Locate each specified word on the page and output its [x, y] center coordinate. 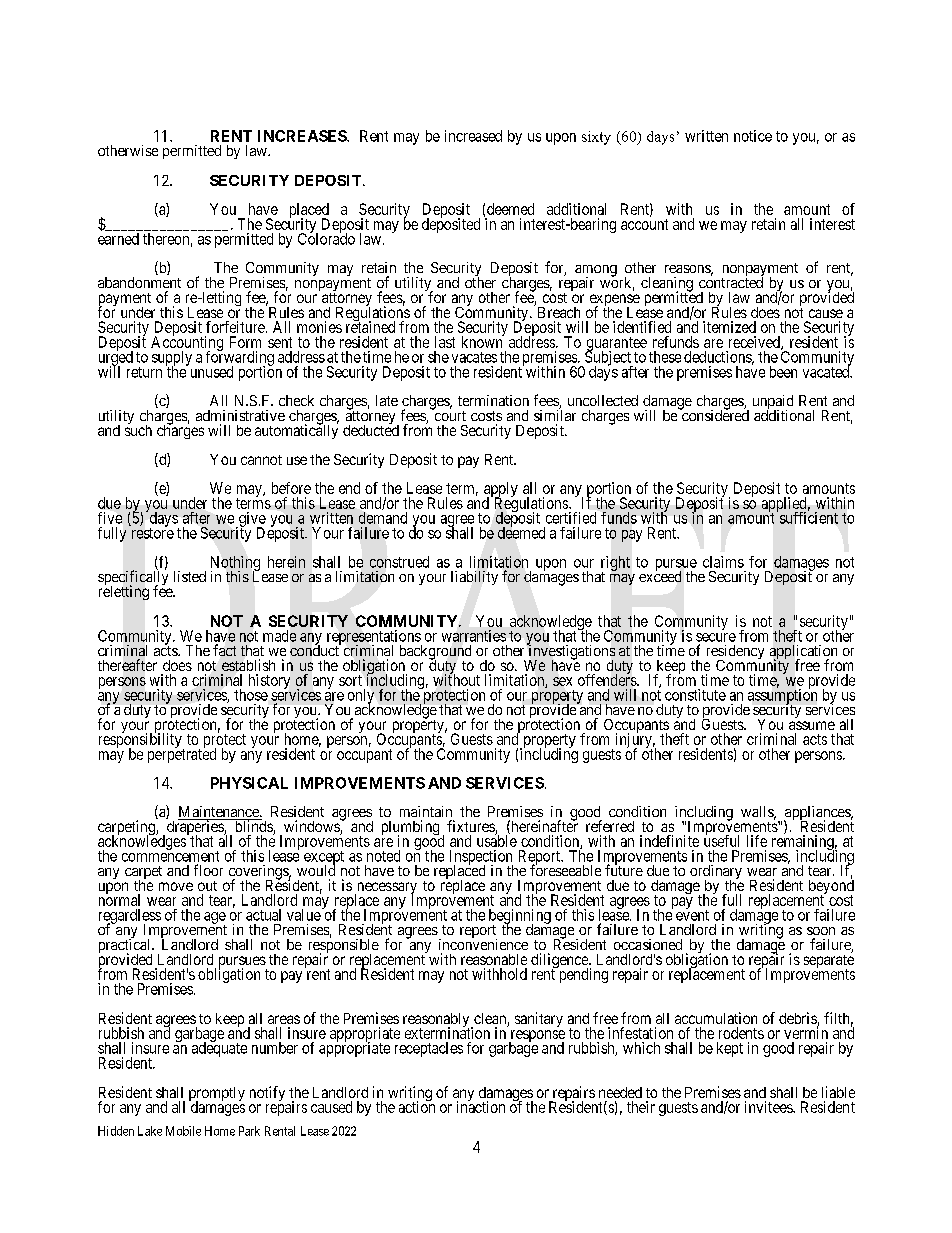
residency [735, 653]
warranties [474, 636]
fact [224, 650]
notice [753, 136]
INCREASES [303, 136]
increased [473, 136]
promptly [217, 1095]
